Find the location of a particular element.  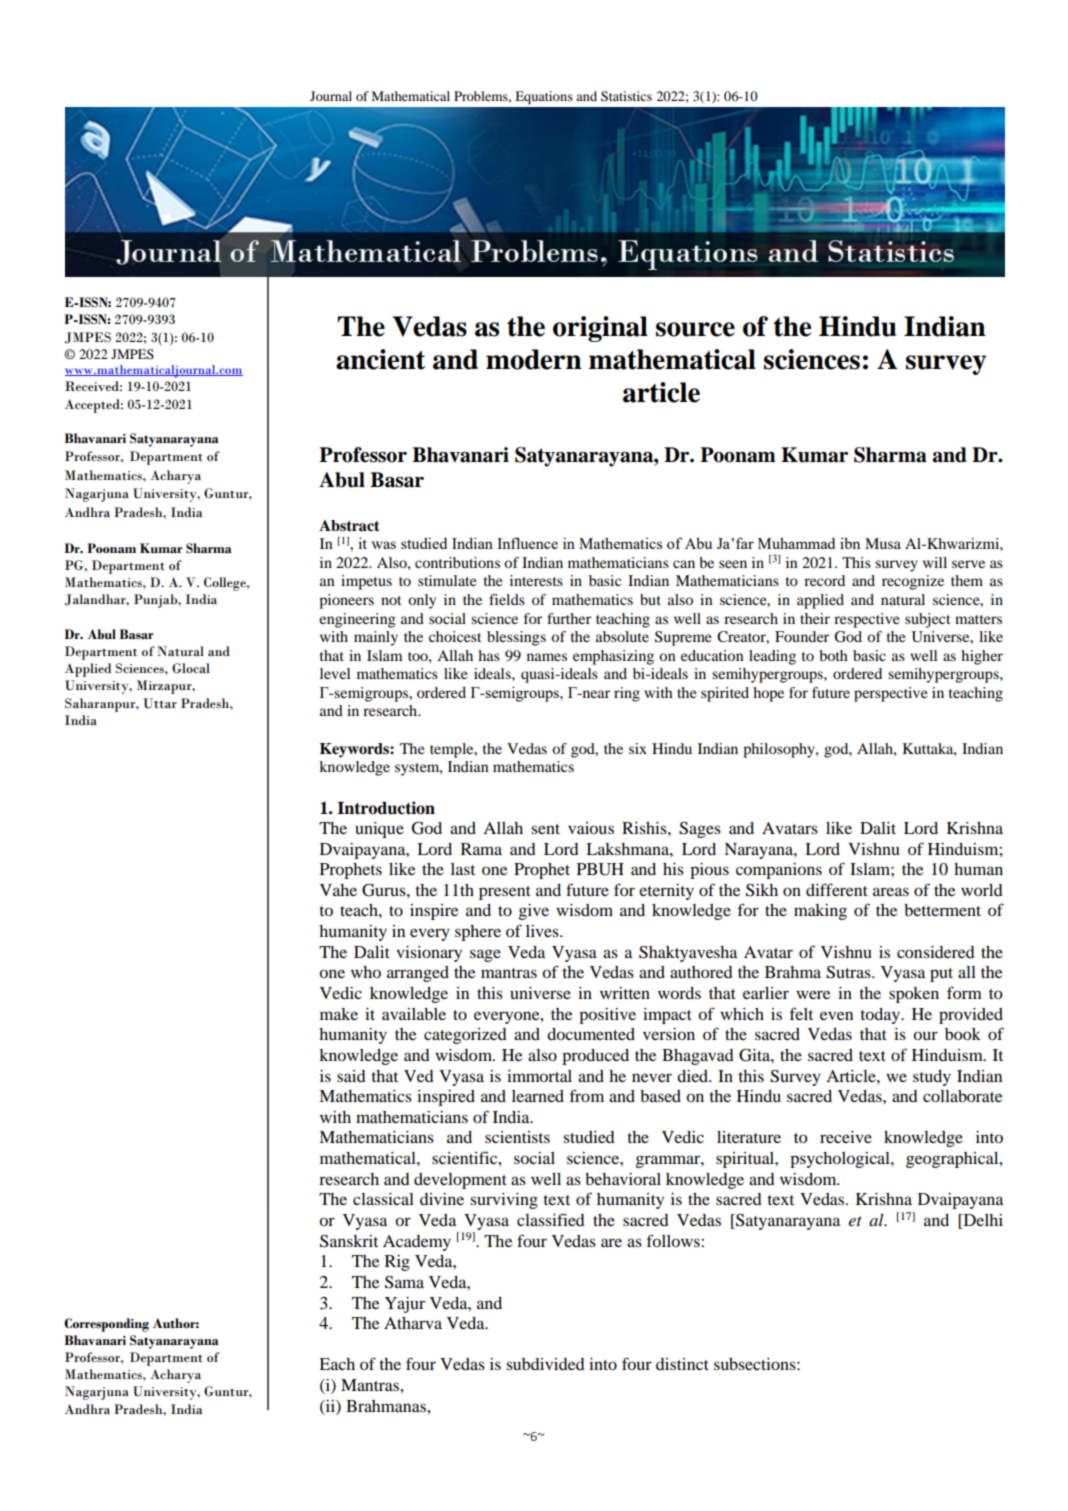

Musa is located at coordinates (883, 543).
